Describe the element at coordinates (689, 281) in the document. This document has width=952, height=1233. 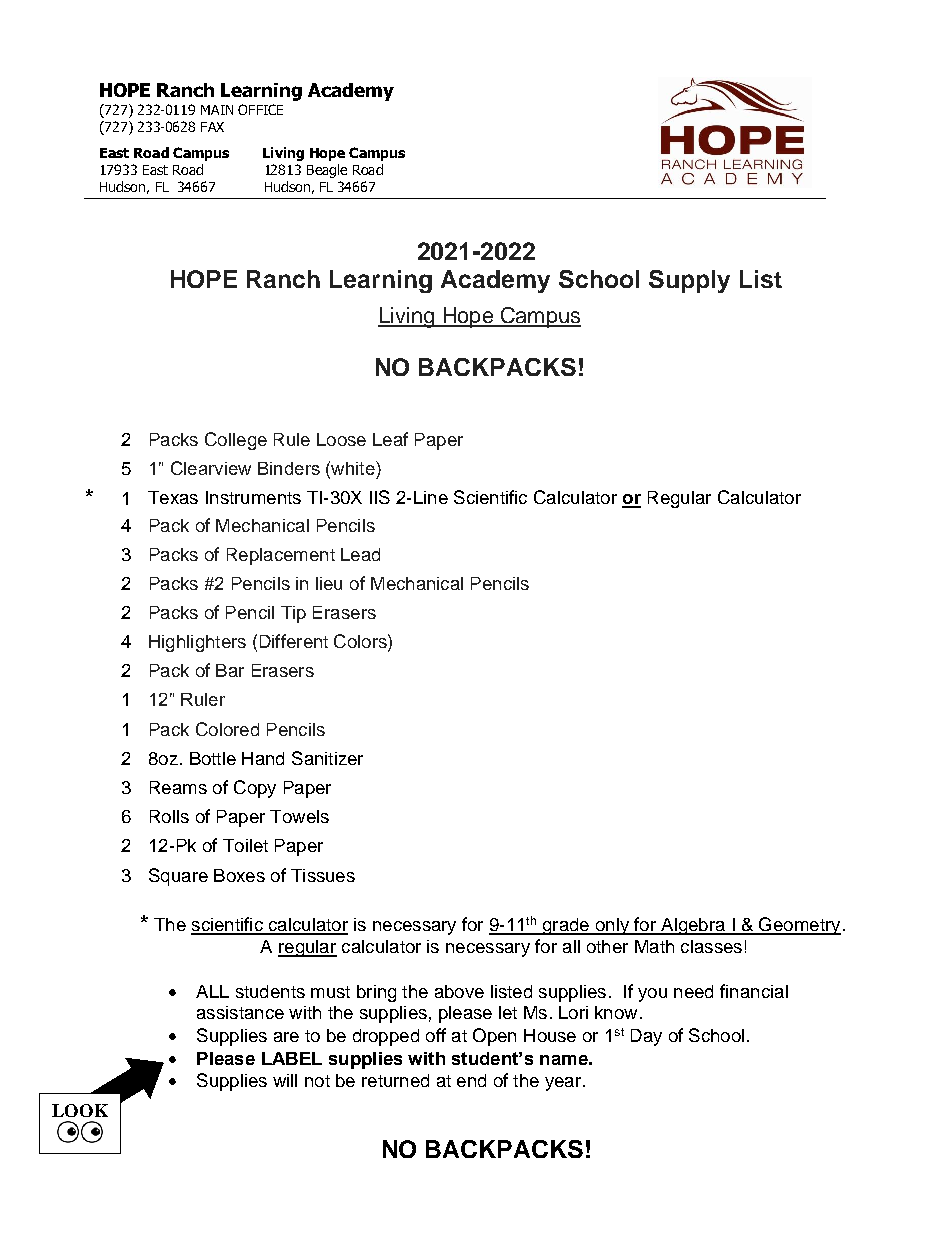
I see `Supply` at that location.
